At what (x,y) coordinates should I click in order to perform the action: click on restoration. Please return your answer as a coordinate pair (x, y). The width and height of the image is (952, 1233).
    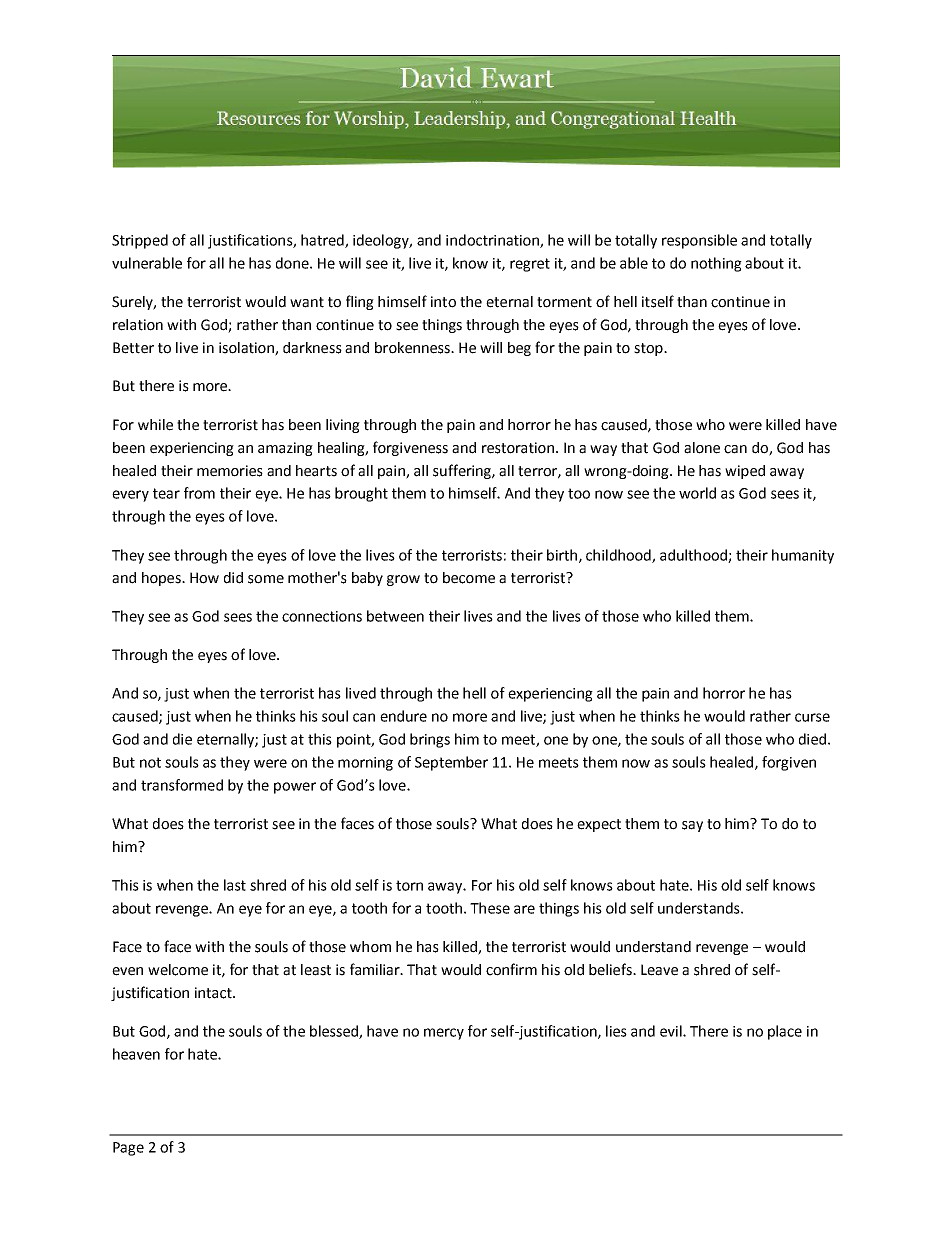
    Looking at the image, I should click on (518, 448).
